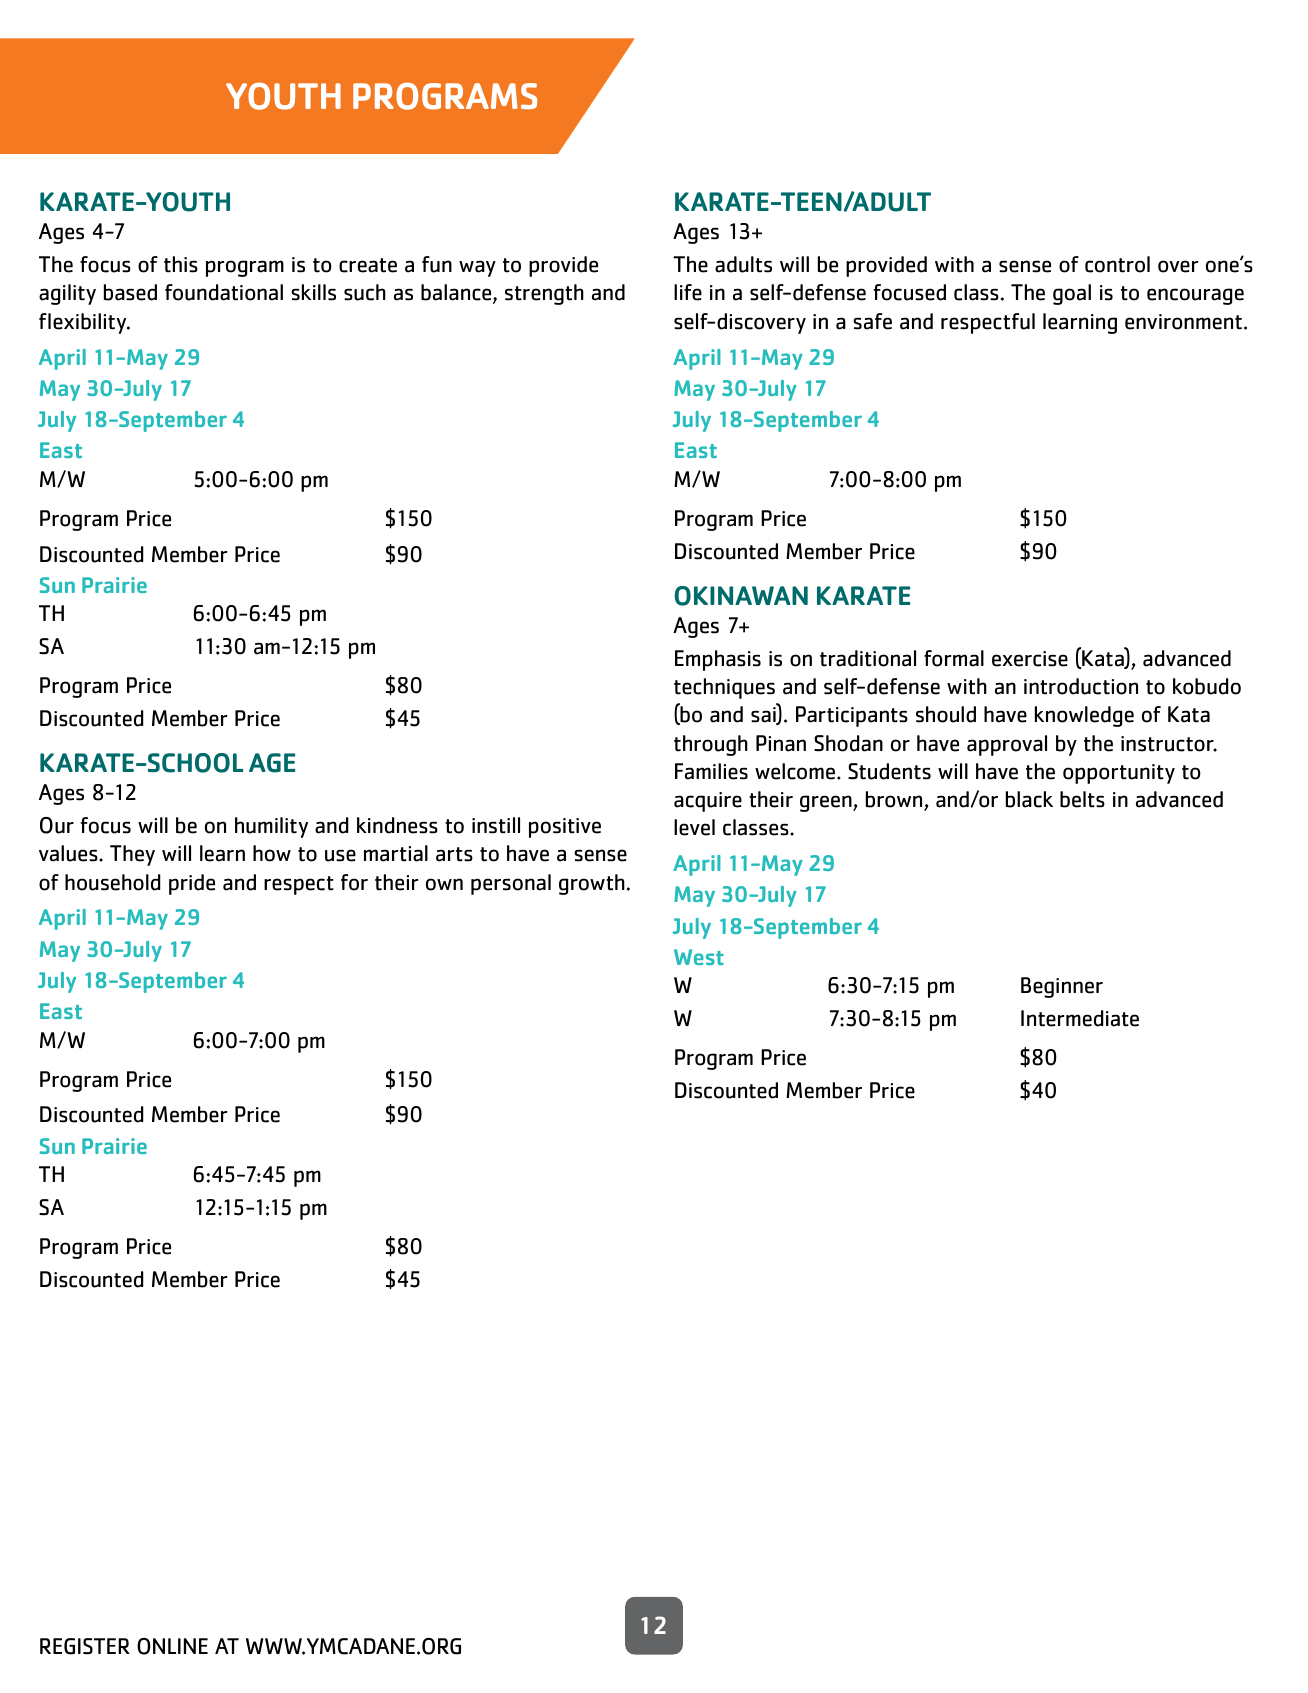 The width and height of the document is (1308, 1693). Describe the element at coordinates (1082, 799) in the document. I see `belts` at that location.
